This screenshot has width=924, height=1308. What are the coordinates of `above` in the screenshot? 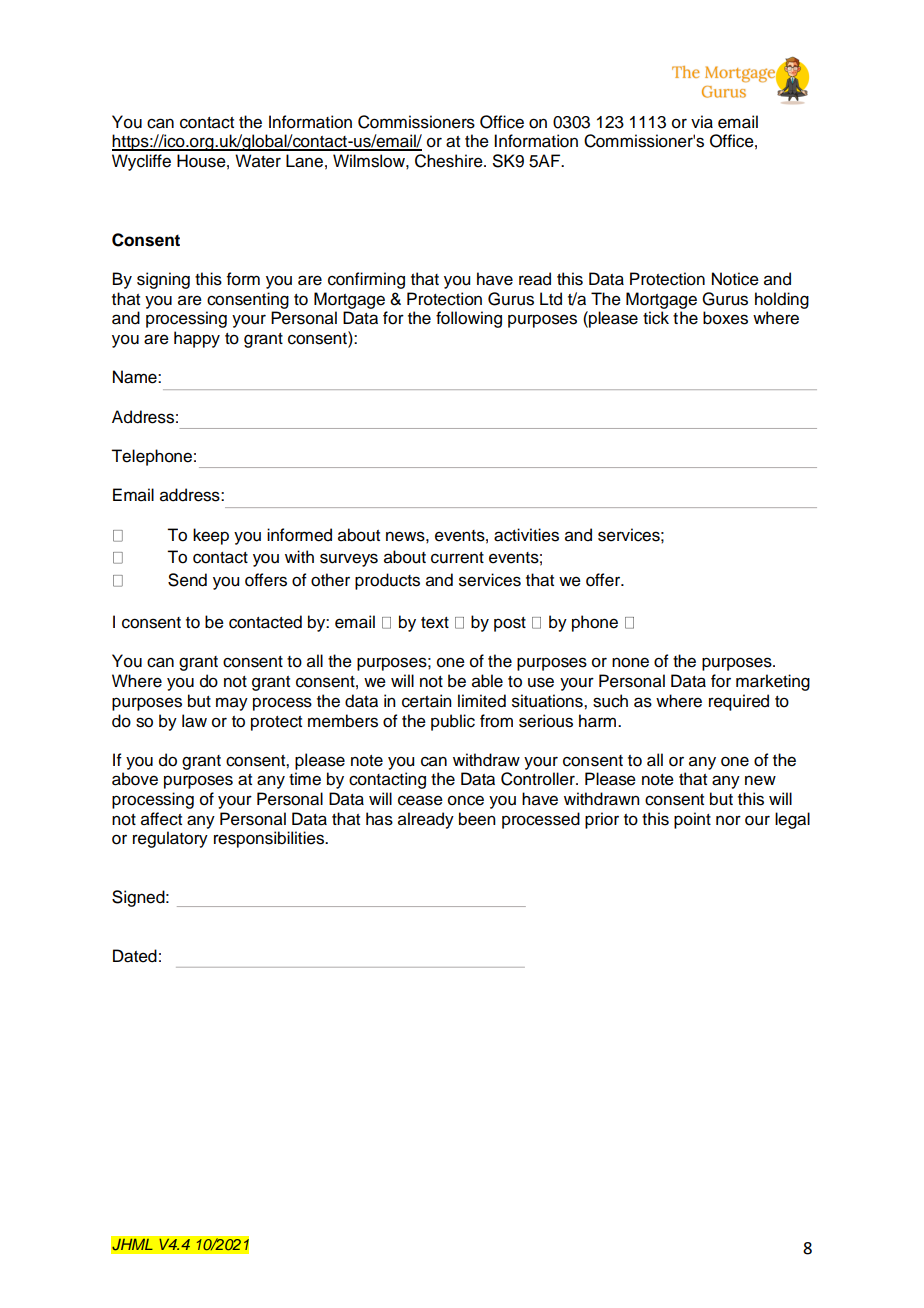 It's located at (135, 779).
